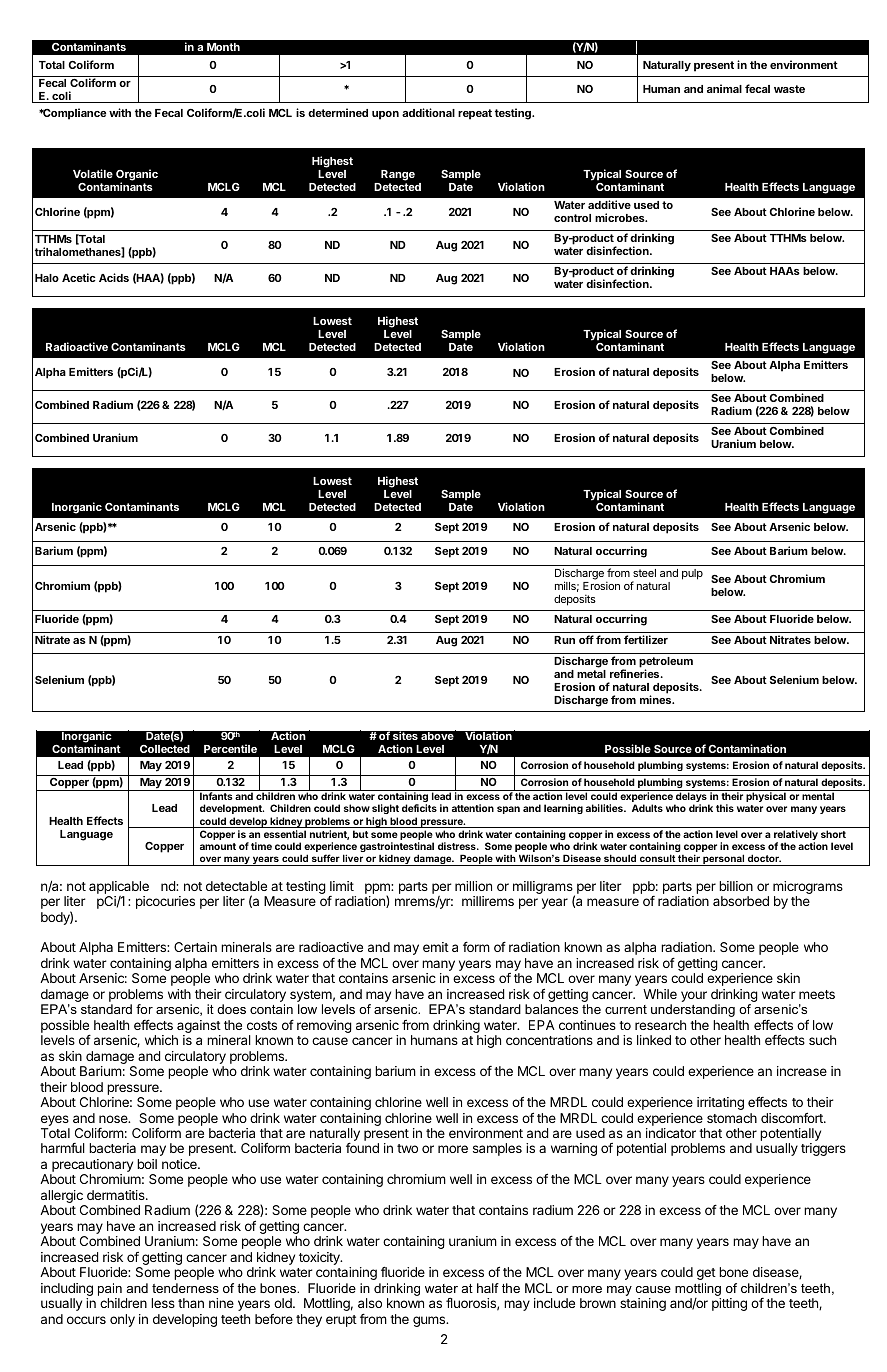 The image size is (887, 1372). What do you see at coordinates (724, 88) in the image?
I see `animal` at bounding box center [724, 88].
